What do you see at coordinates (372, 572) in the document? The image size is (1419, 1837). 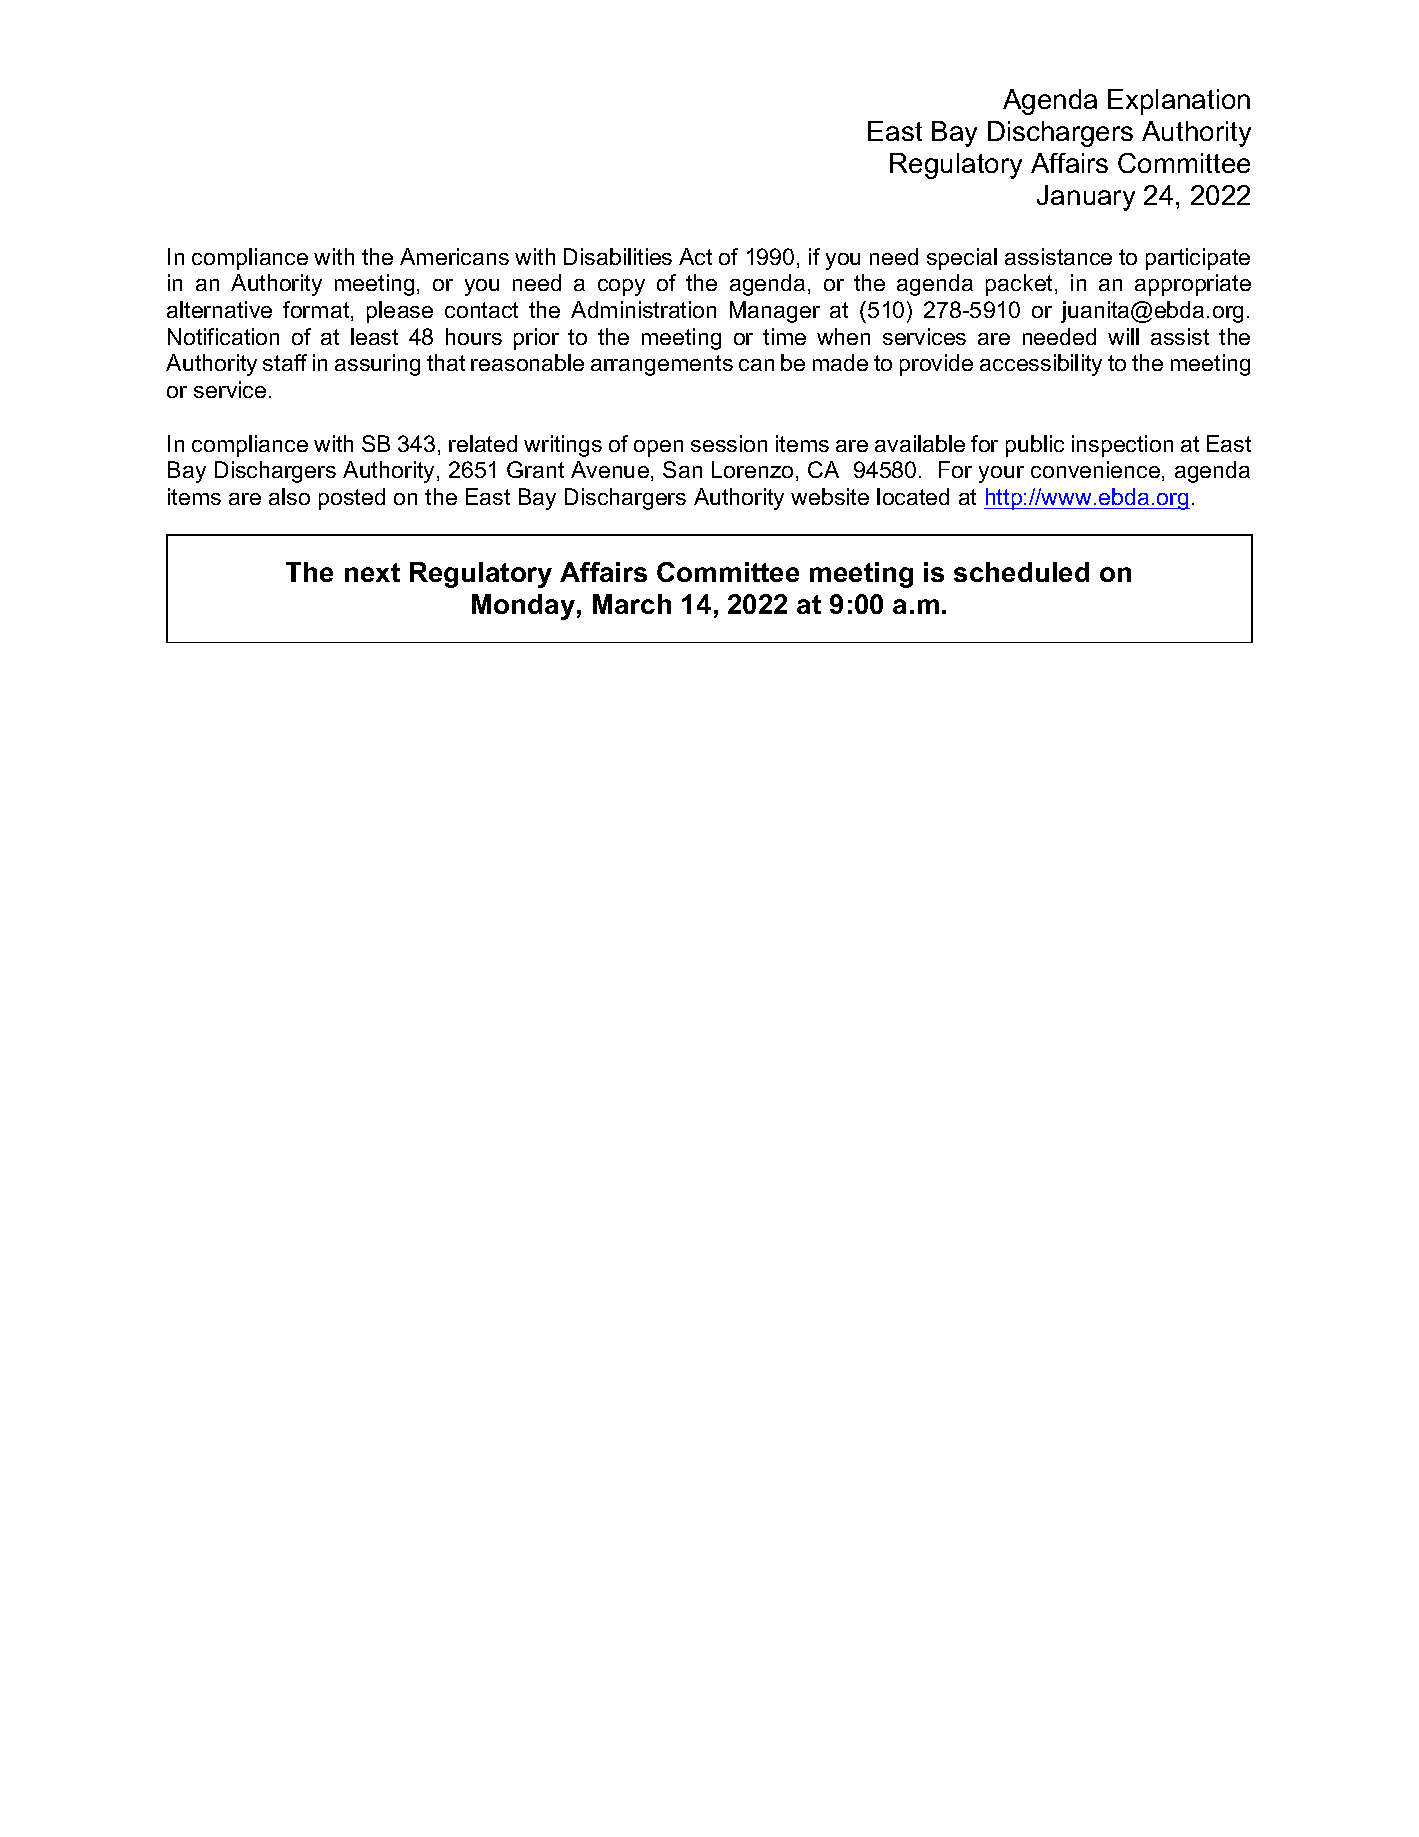 I see `next` at bounding box center [372, 572].
